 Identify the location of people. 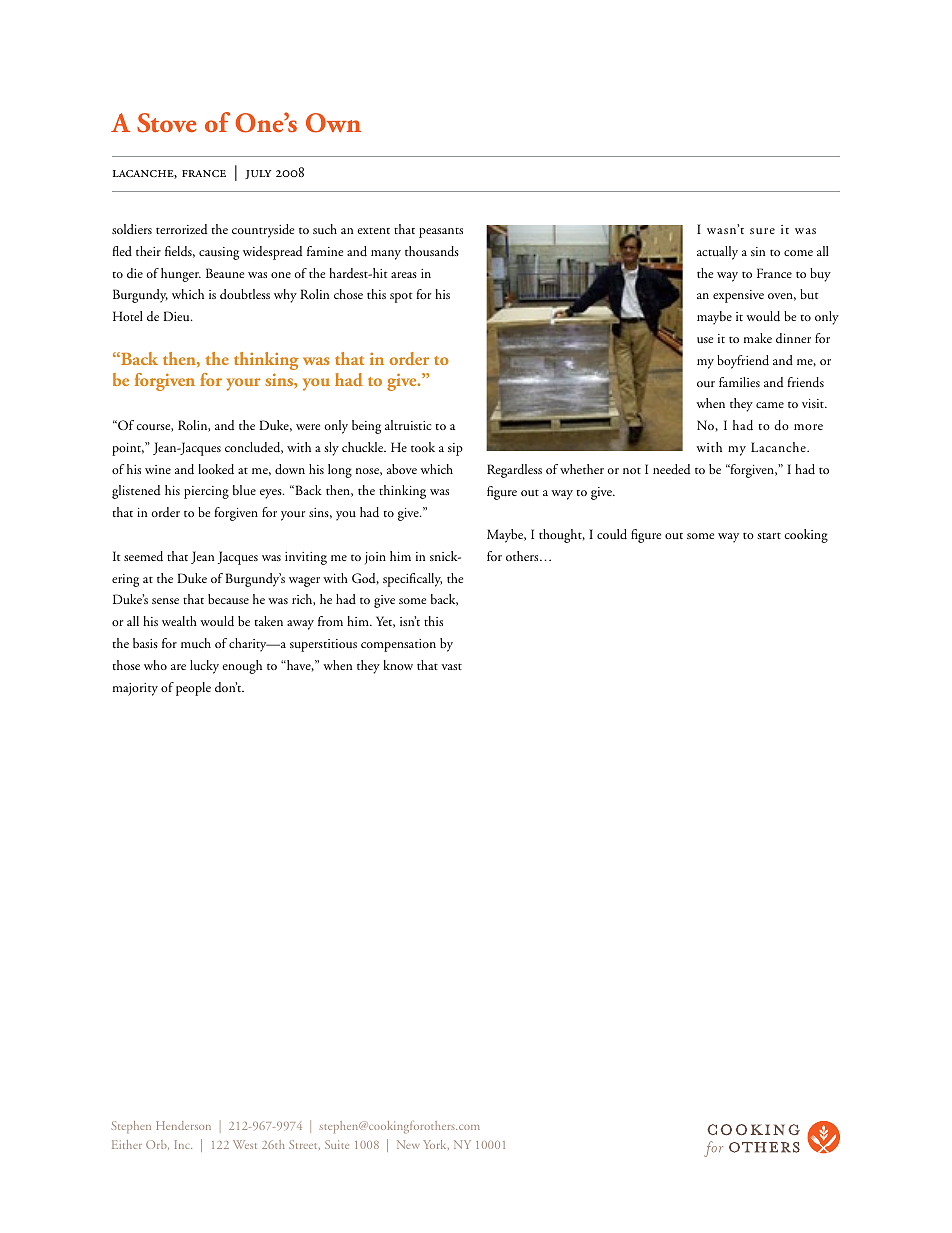
(193, 689).
